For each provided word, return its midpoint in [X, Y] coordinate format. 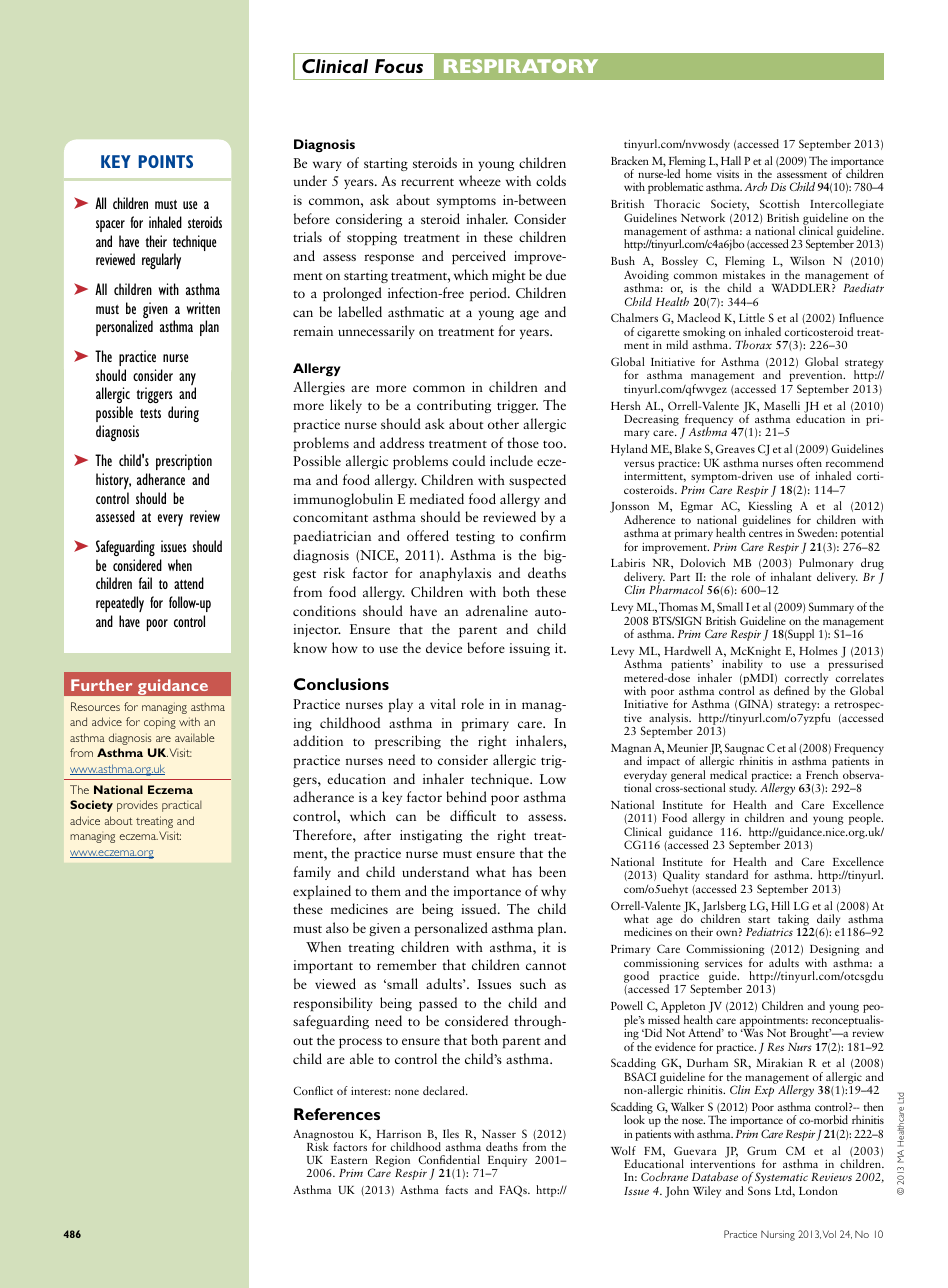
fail [145, 583]
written [203, 308]
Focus [399, 66]
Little [752, 317]
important [323, 966]
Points [166, 161]
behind [466, 796]
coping [160, 724]
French [822, 774]
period [489, 294]
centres [766, 534]
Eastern [349, 1160]
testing [475, 537]
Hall [731, 160]
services [724, 963]
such [533, 983]
